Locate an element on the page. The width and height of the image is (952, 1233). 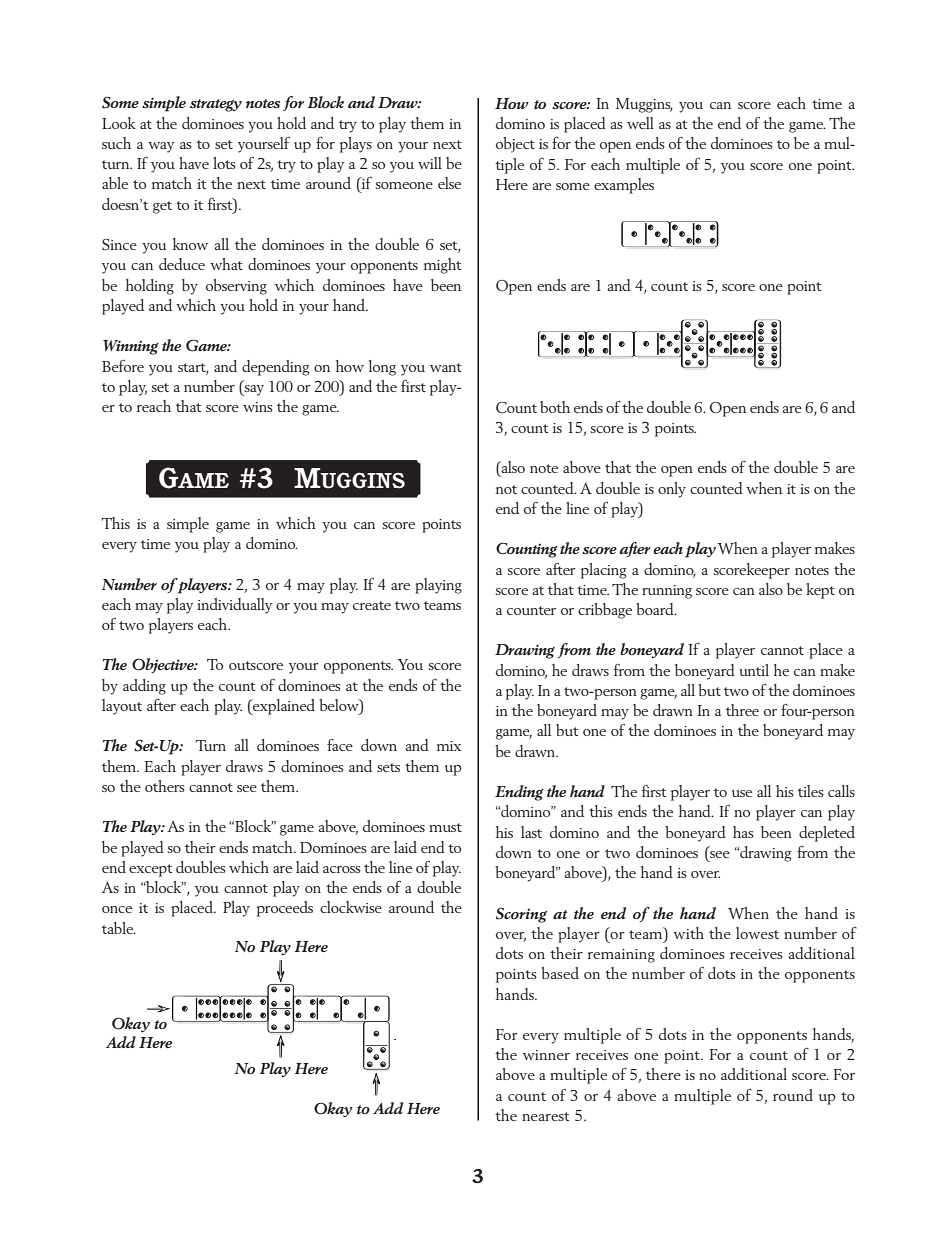
kept is located at coordinates (820, 591).
